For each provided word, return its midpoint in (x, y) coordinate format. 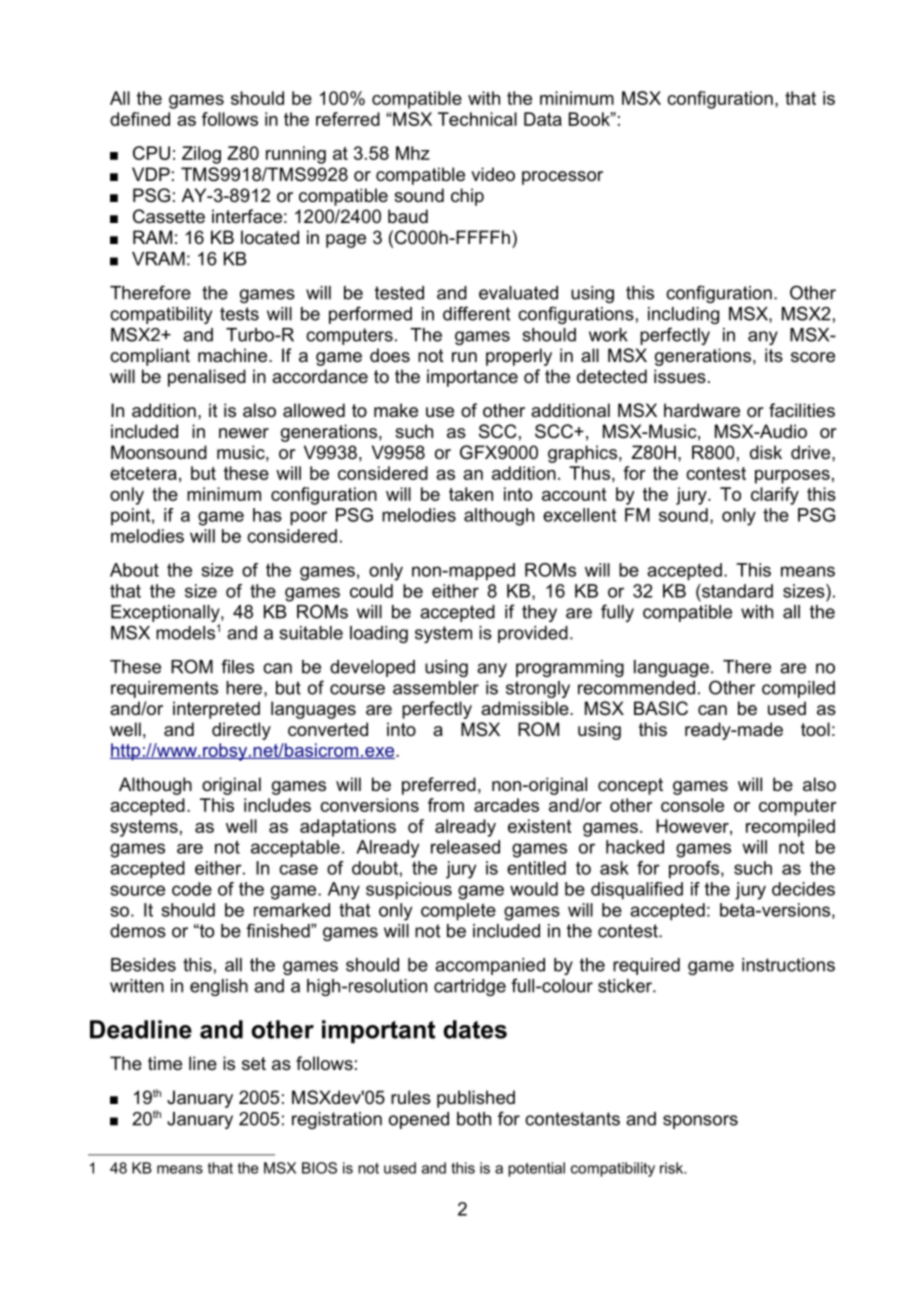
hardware (702, 410)
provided (533, 634)
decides (803, 889)
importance (472, 378)
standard (736, 591)
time (165, 1063)
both (474, 1119)
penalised (207, 378)
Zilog (201, 155)
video (493, 174)
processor (562, 178)
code (192, 889)
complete (458, 912)
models (185, 633)
